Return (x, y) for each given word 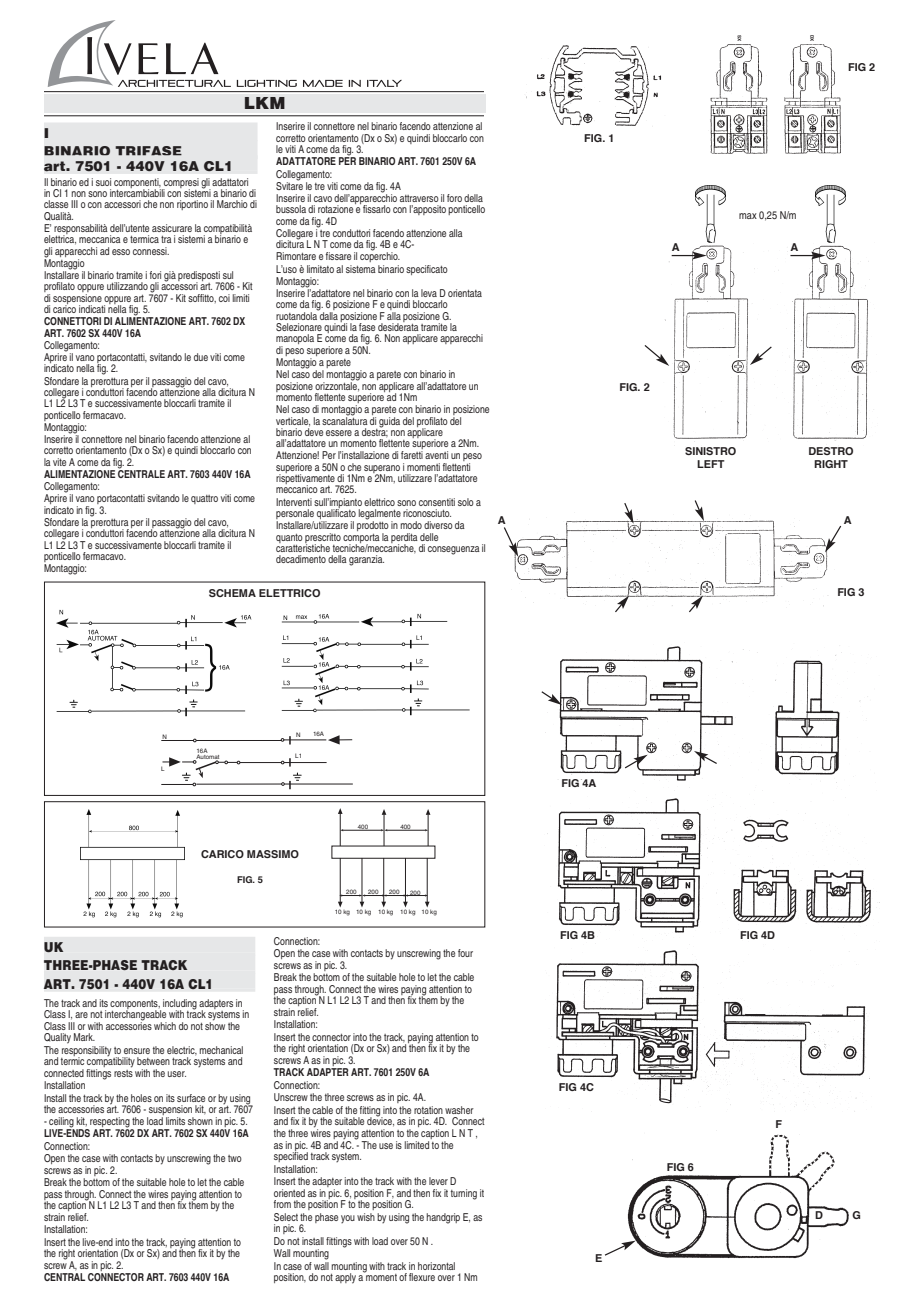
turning (464, 1194)
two (235, 1158)
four (465, 953)
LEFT (711, 464)
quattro (204, 499)
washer (459, 1110)
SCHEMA (232, 593)
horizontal (436, 1266)
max (748, 216)
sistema (361, 269)
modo (411, 525)
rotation (428, 1110)
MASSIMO (273, 854)
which (165, 1026)
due (201, 357)
